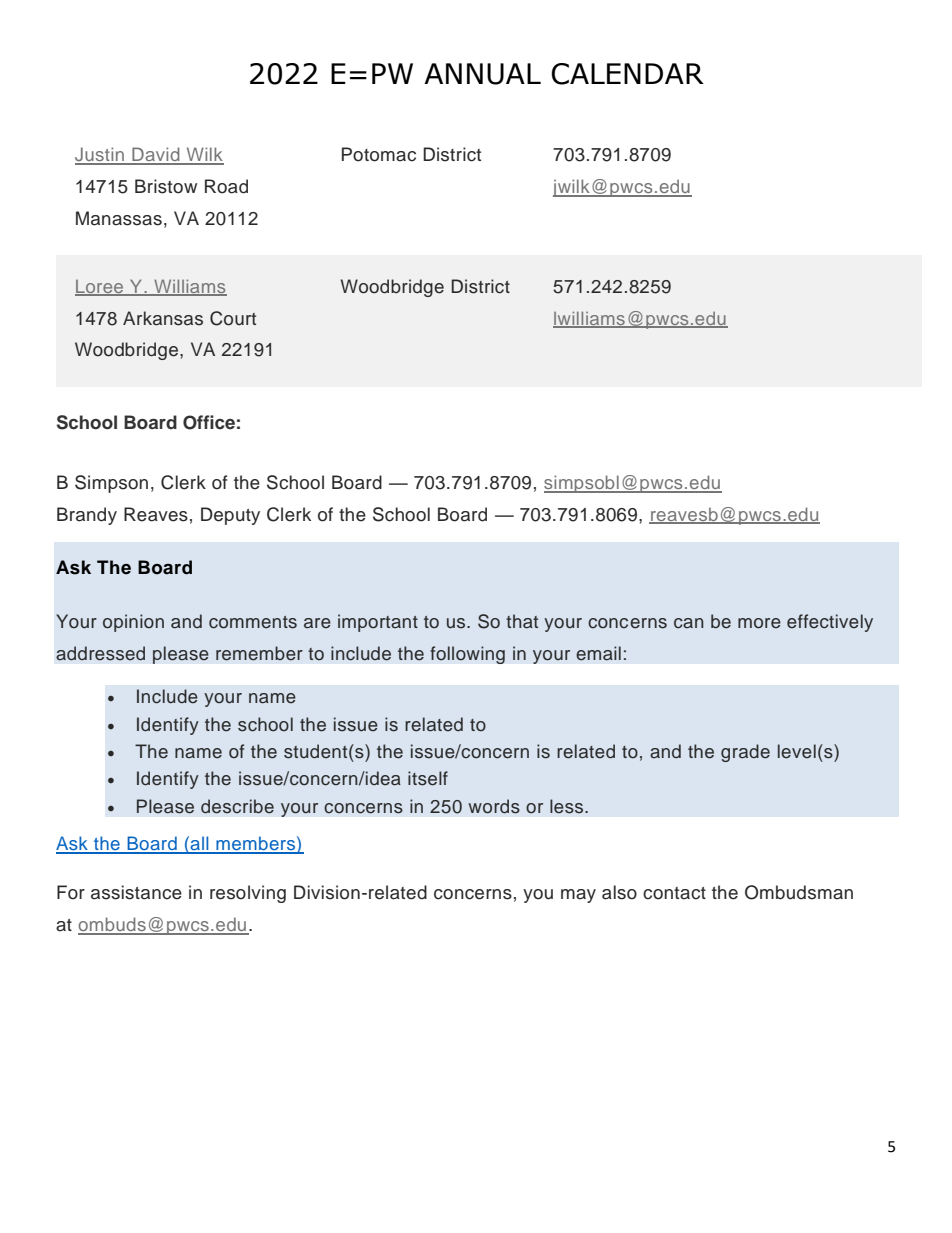 The image size is (952, 1233). I want to click on Simpson, so click(111, 484).
